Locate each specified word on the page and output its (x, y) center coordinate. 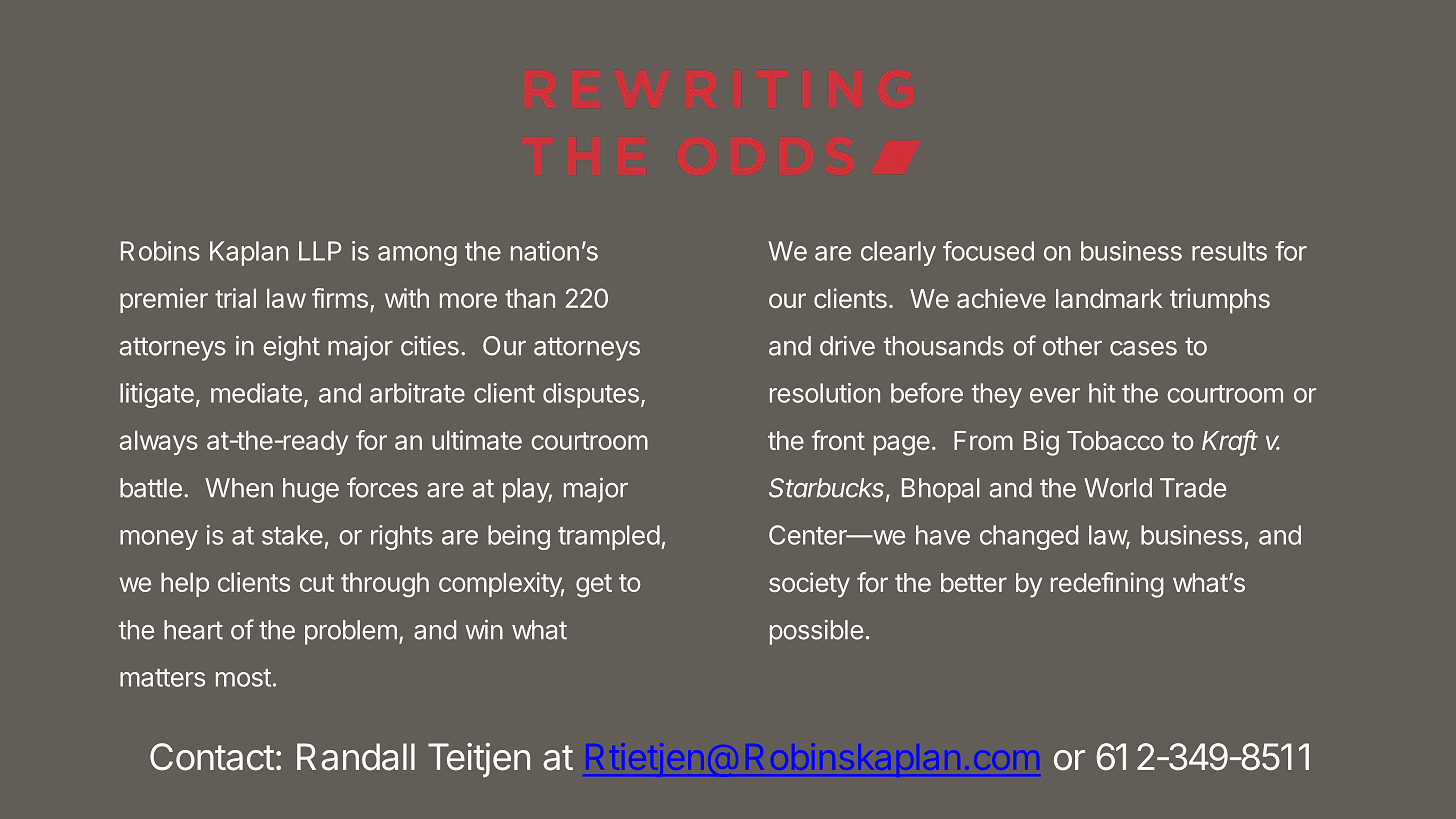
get (594, 586)
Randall (356, 757)
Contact (212, 757)
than (530, 298)
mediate (256, 393)
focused (988, 251)
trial (235, 298)
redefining (1107, 585)
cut (317, 583)
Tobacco (1115, 440)
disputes (591, 395)
